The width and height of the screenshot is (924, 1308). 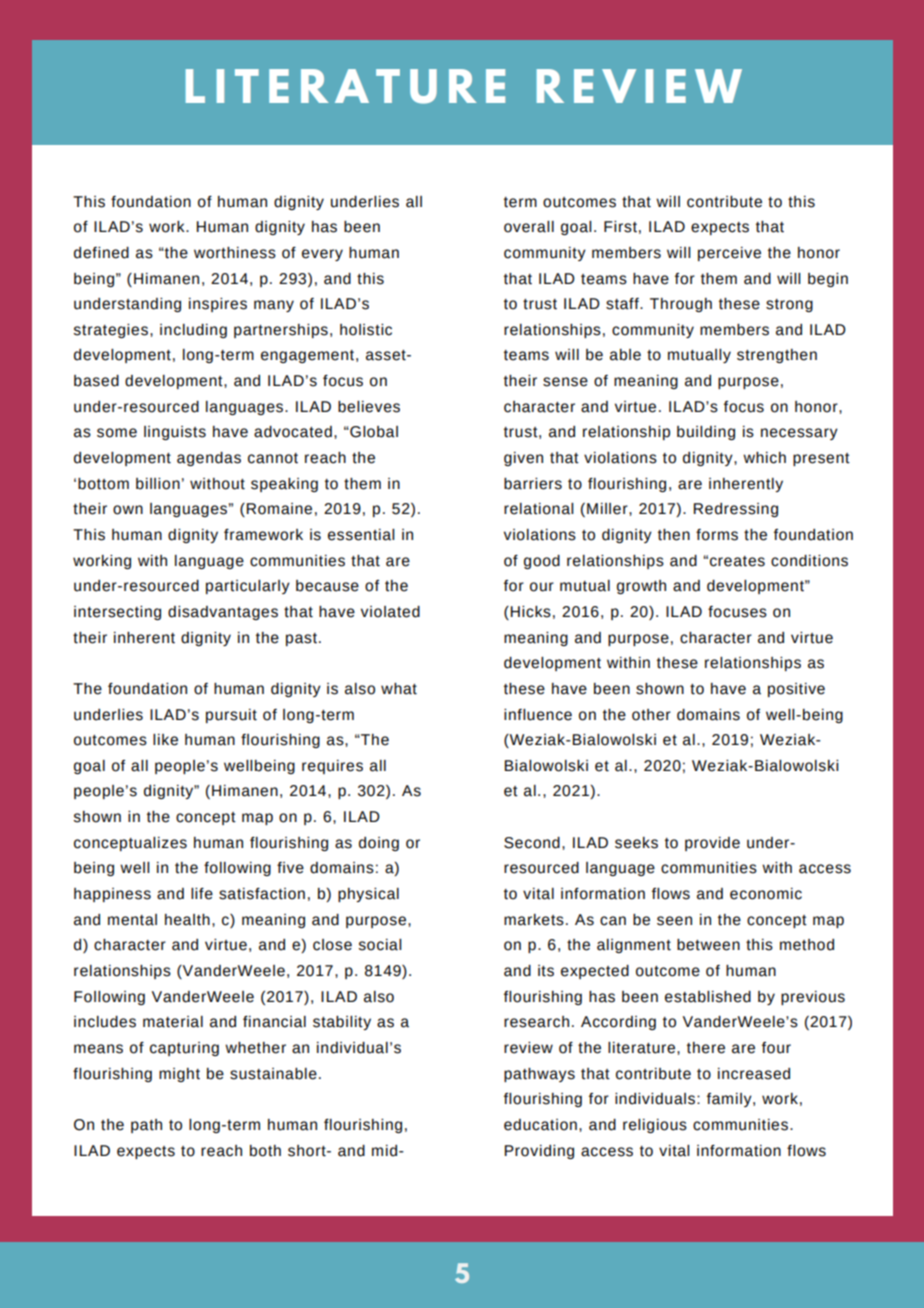 What do you see at coordinates (179, 1075) in the screenshot?
I see `might` at bounding box center [179, 1075].
